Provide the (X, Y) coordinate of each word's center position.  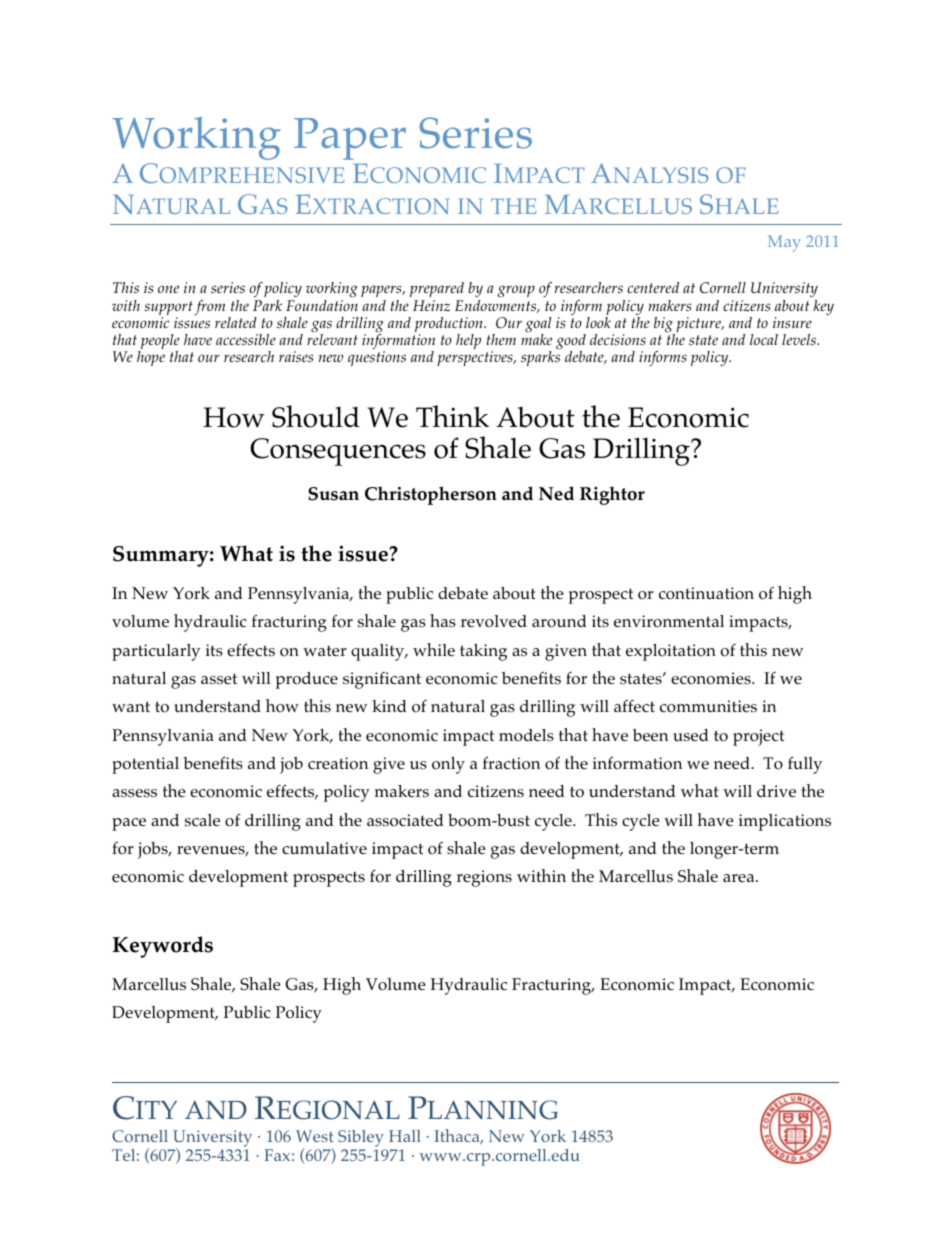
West (314, 1136)
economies (712, 678)
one (168, 289)
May (784, 243)
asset (219, 679)
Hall (405, 1136)
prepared (437, 291)
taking (483, 652)
